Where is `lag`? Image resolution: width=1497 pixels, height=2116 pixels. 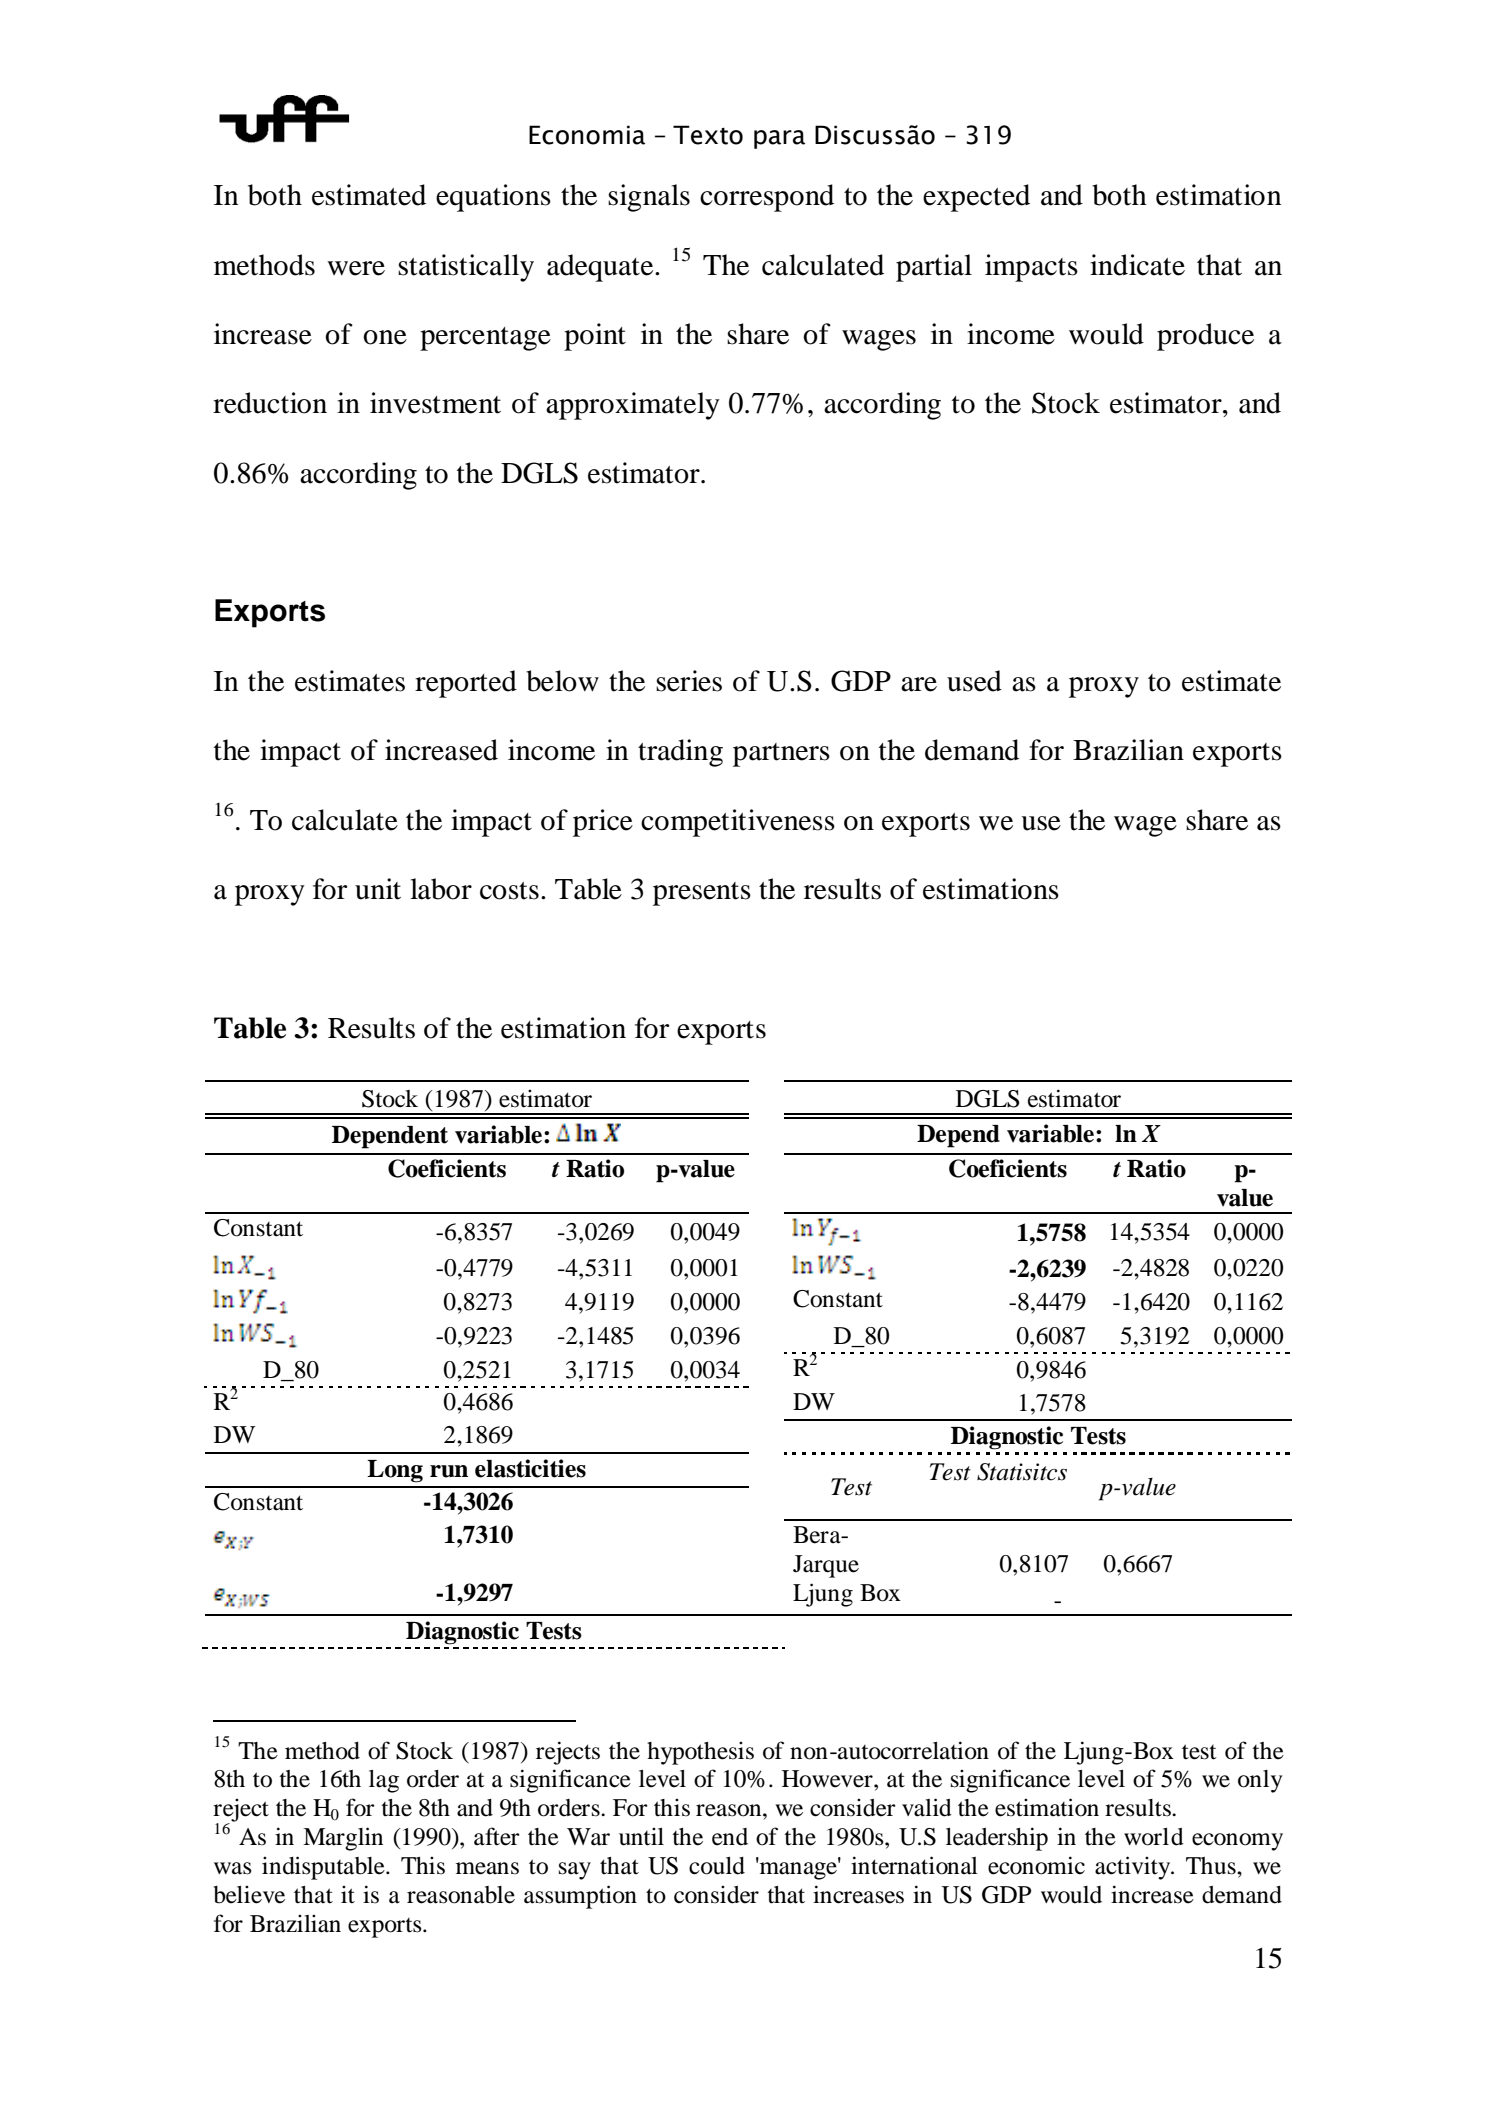 lag is located at coordinates (384, 1781).
